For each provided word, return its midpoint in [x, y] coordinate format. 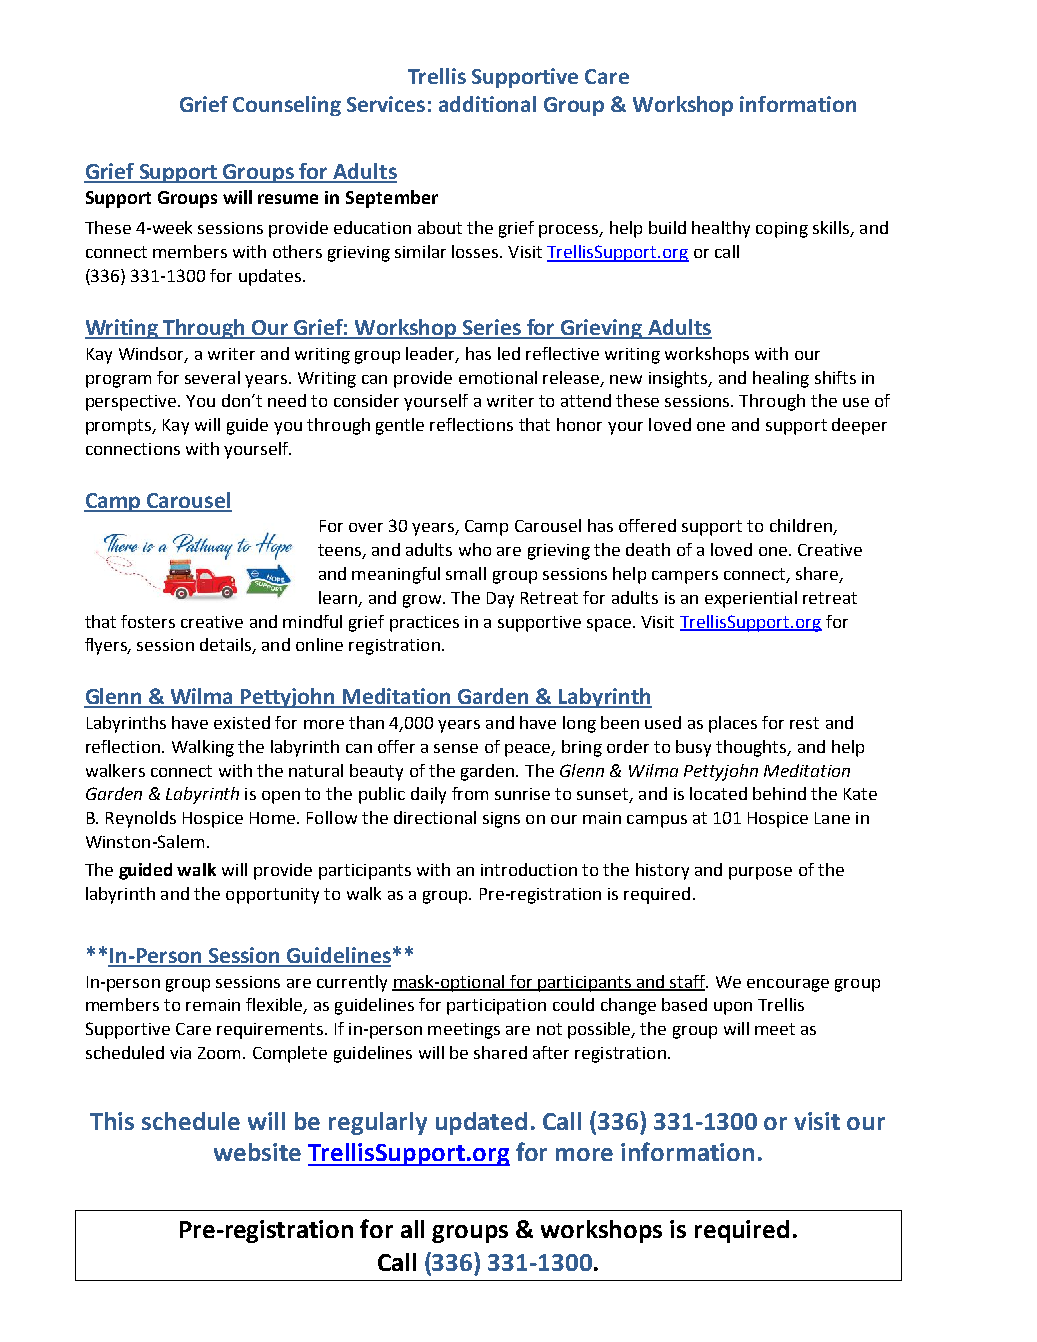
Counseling [287, 106]
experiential [751, 599]
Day [500, 600]
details [226, 646]
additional [487, 104]
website [257, 1152]
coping [782, 230]
